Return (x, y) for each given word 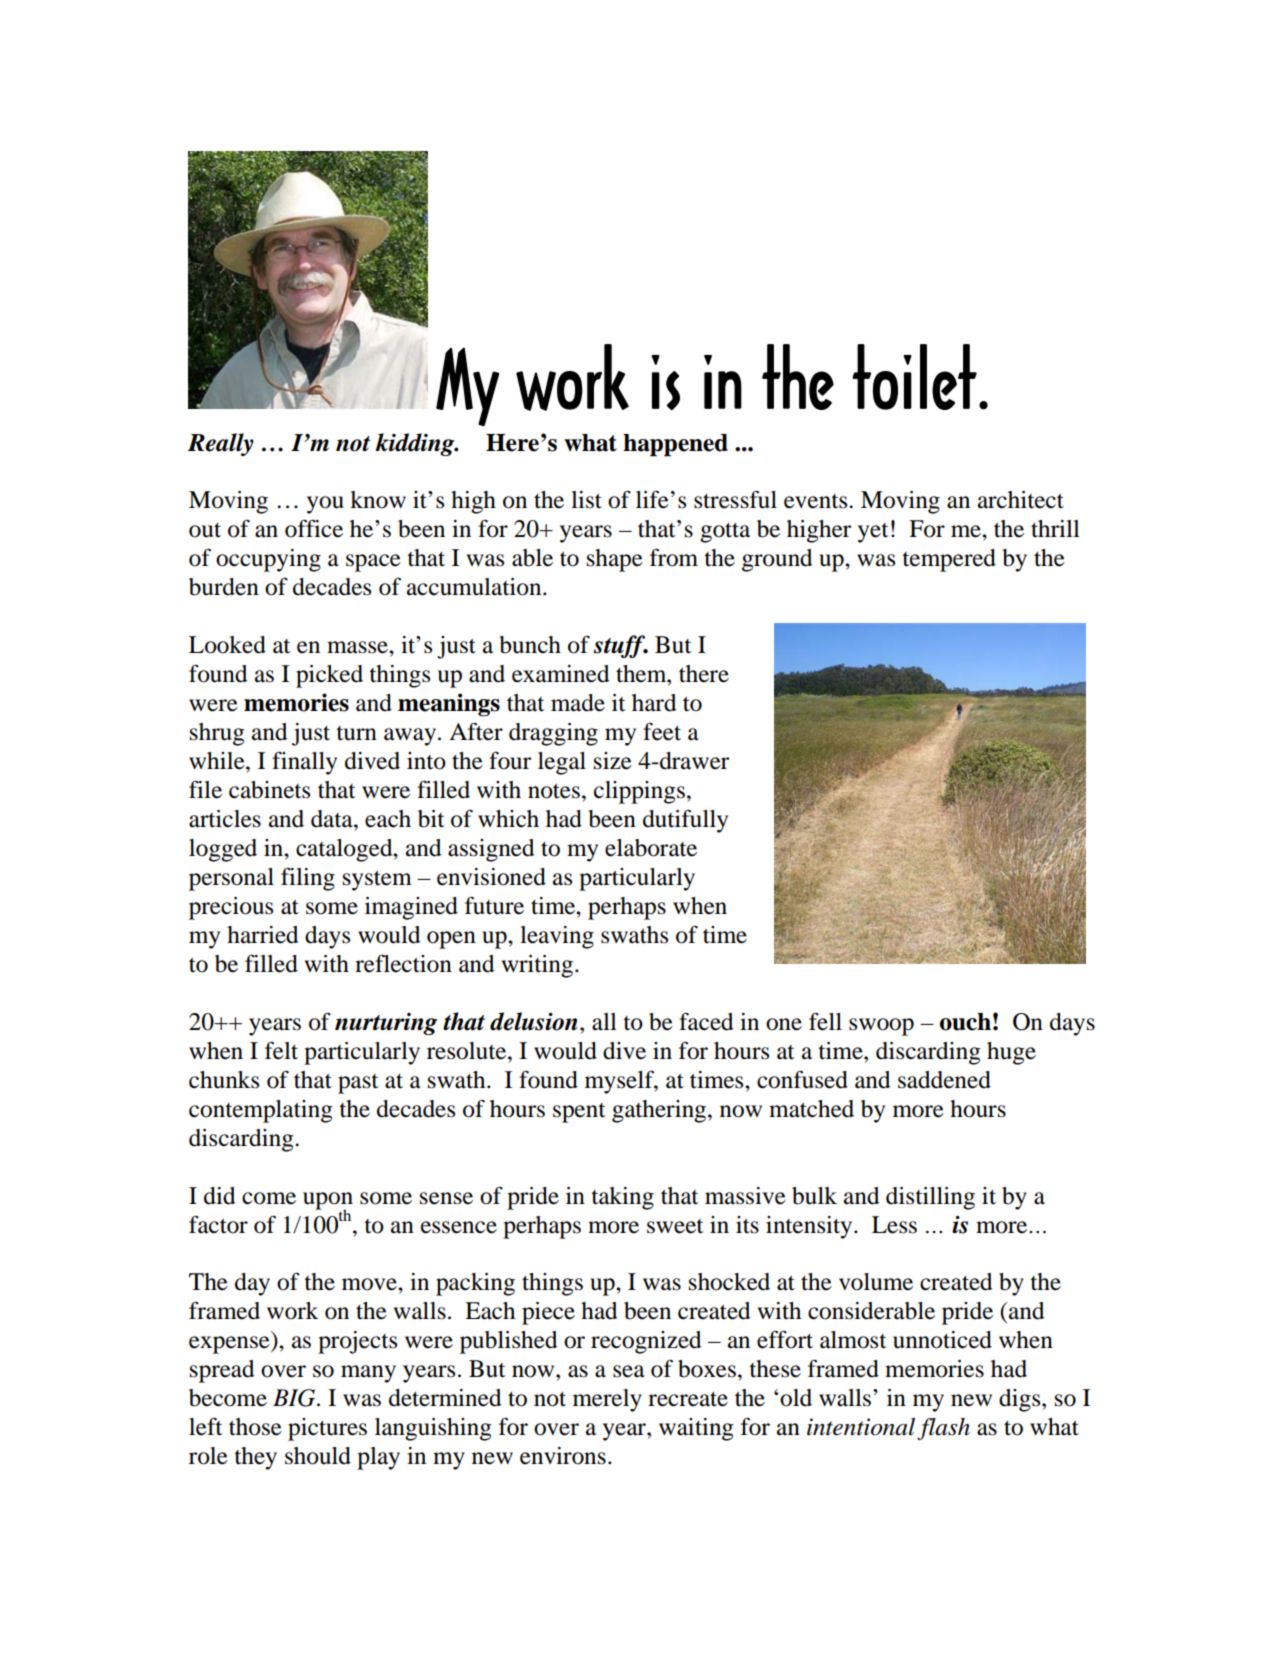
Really (221, 444)
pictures (327, 1429)
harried (263, 935)
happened (675, 445)
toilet (914, 377)
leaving (557, 937)
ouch (965, 1022)
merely (607, 1400)
